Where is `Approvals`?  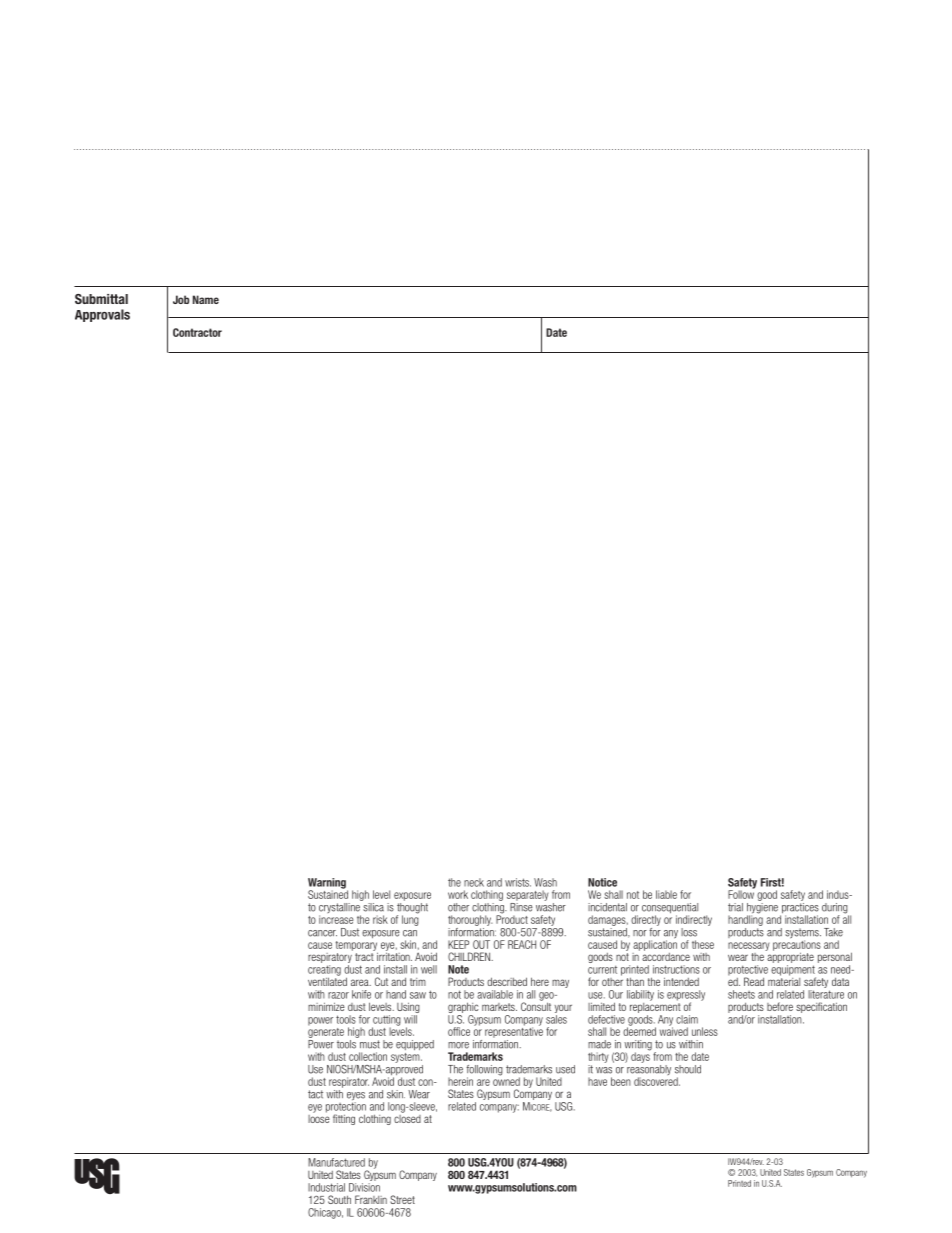
Approvals is located at coordinates (102, 315).
